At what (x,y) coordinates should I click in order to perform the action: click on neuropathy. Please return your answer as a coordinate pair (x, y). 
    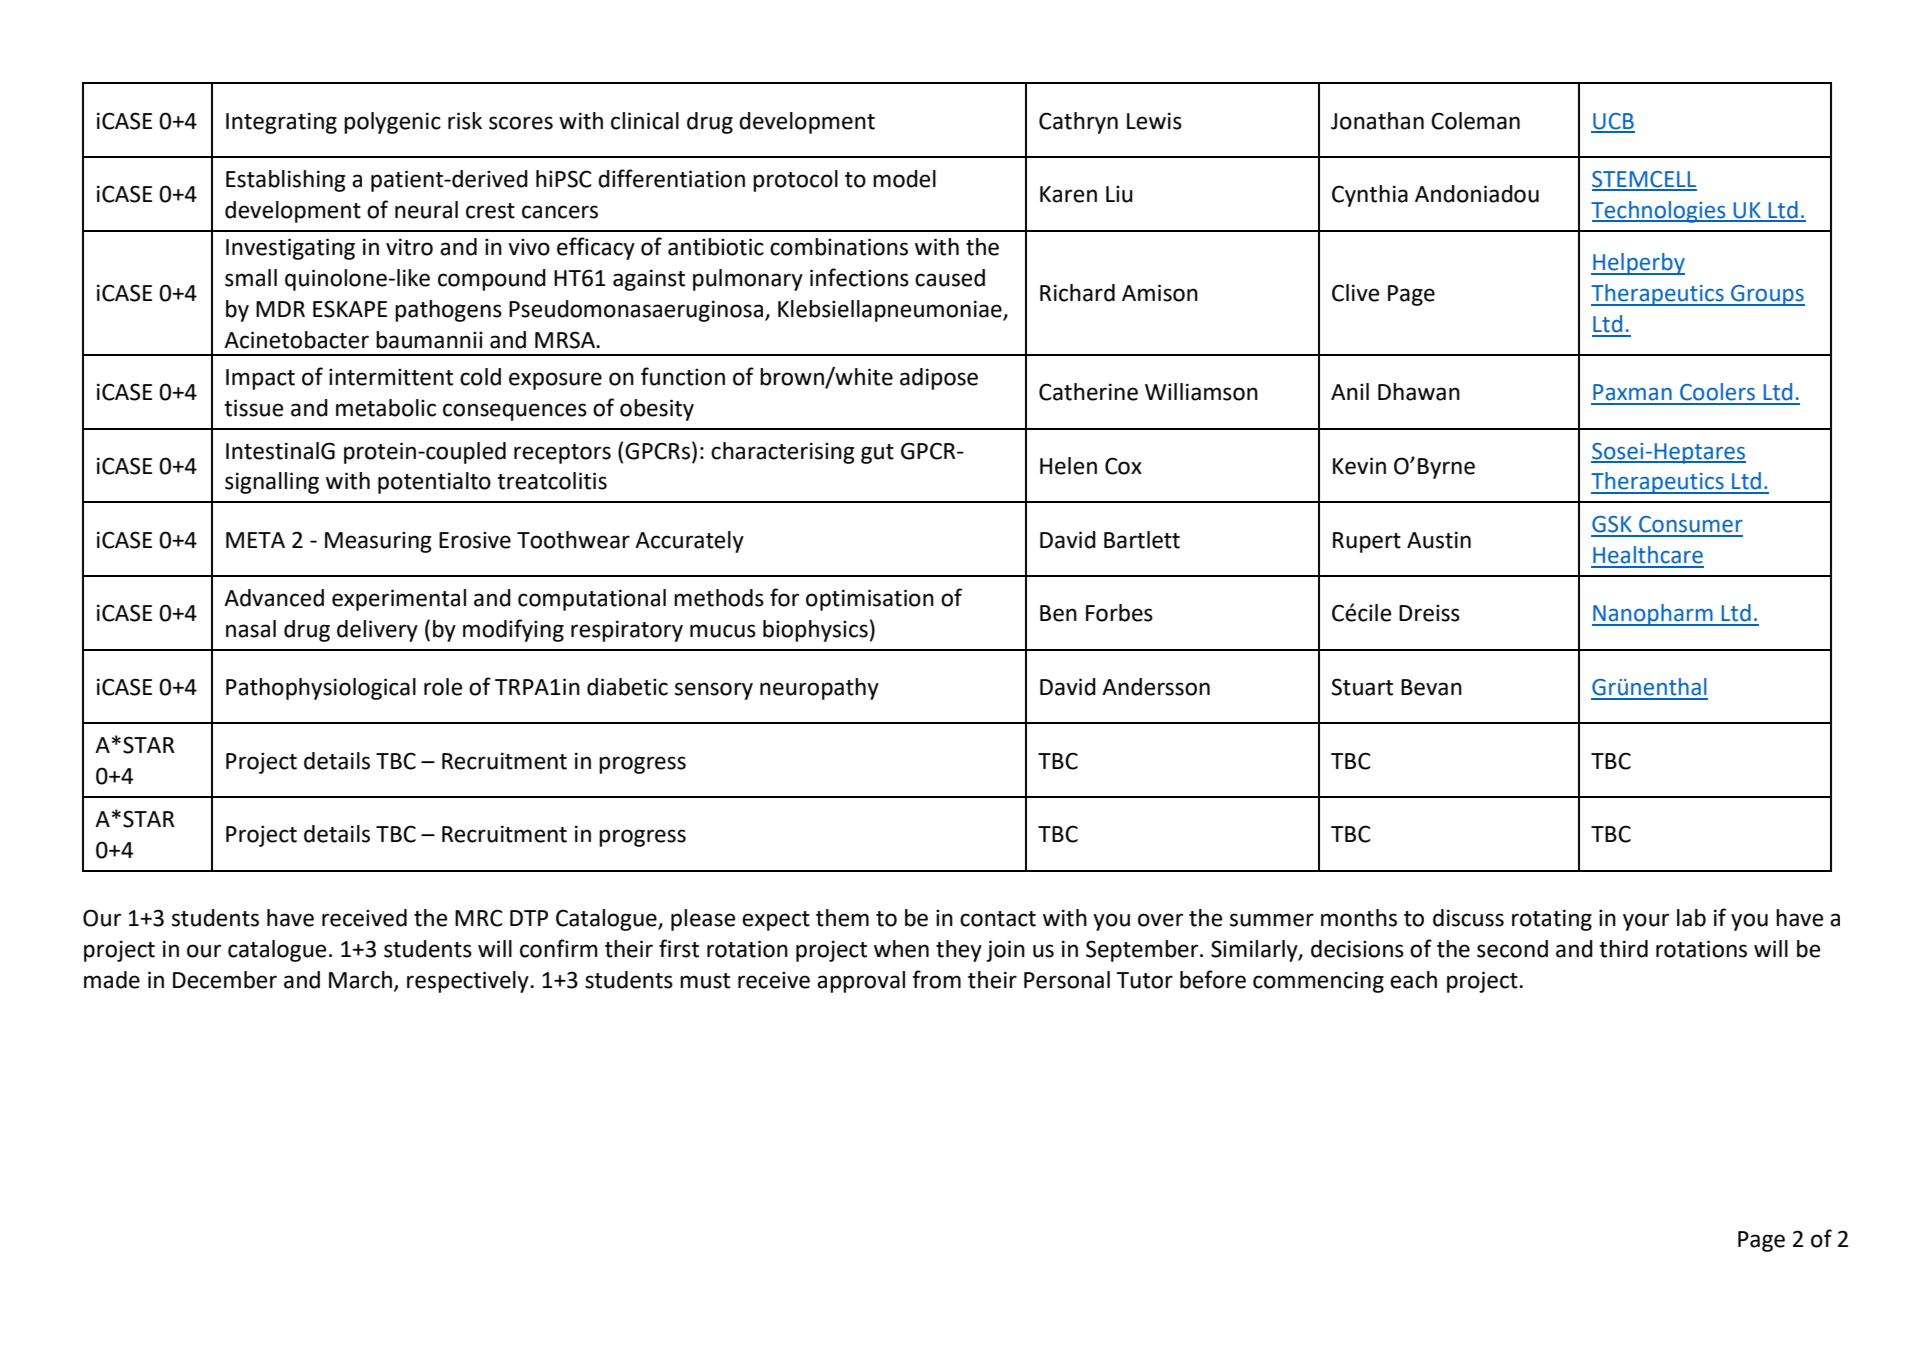
    Looking at the image, I should click on (819, 689).
